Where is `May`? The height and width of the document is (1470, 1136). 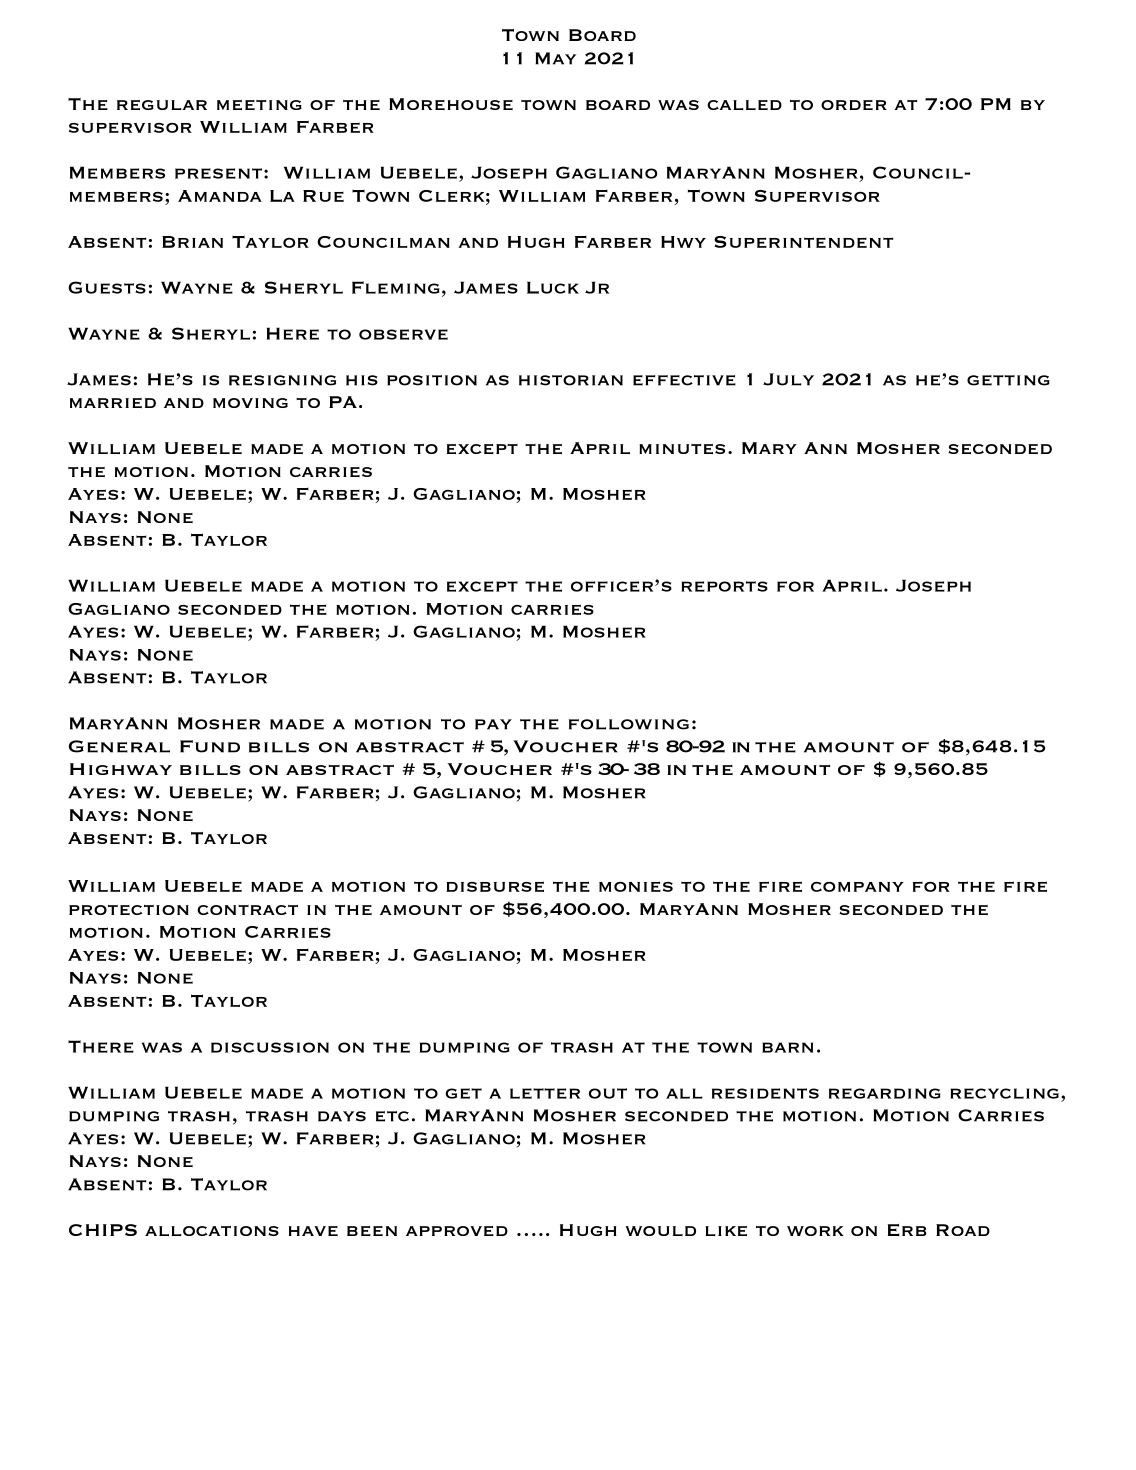 May is located at coordinates (555, 58).
